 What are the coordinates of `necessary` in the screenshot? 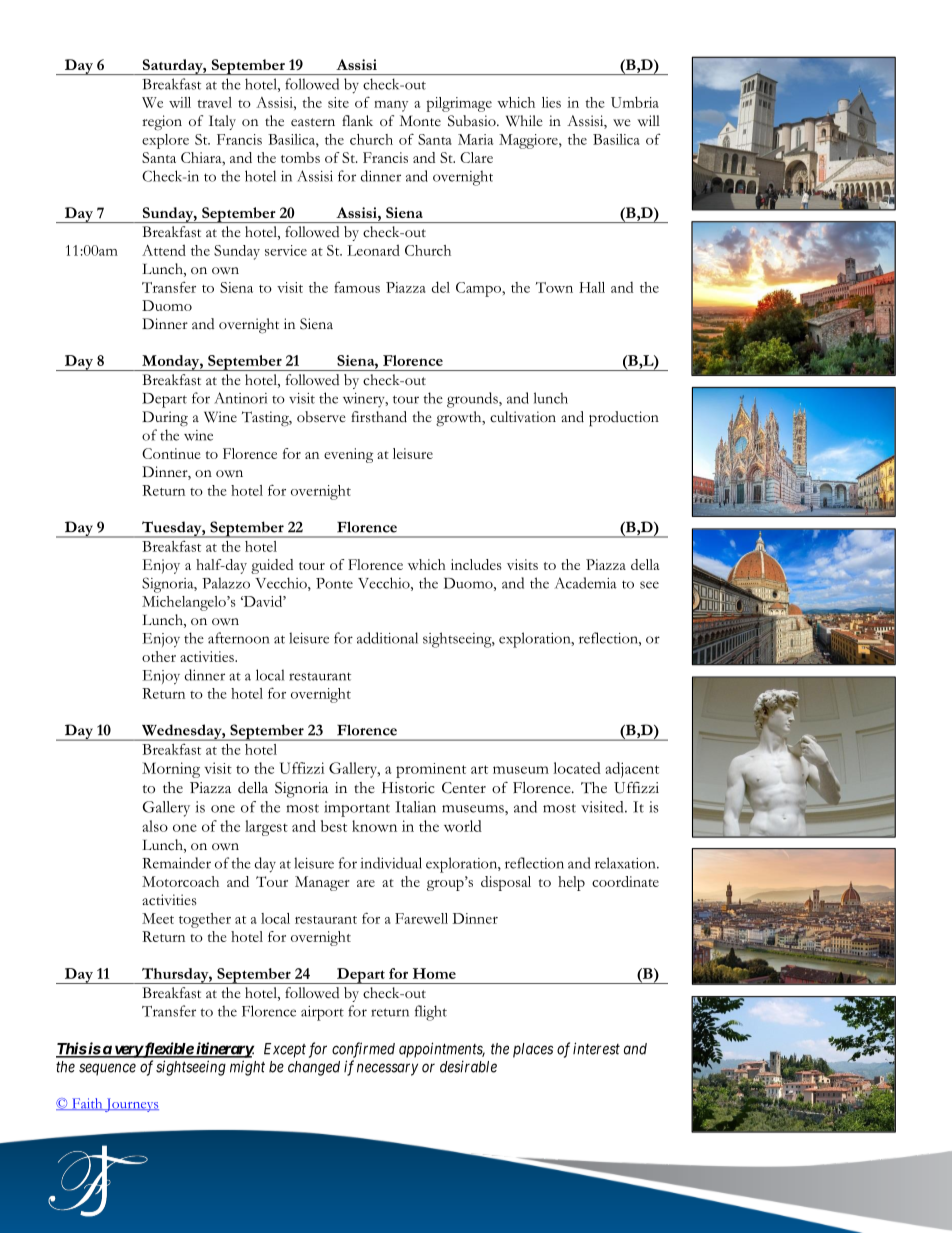 It's located at (387, 1069).
